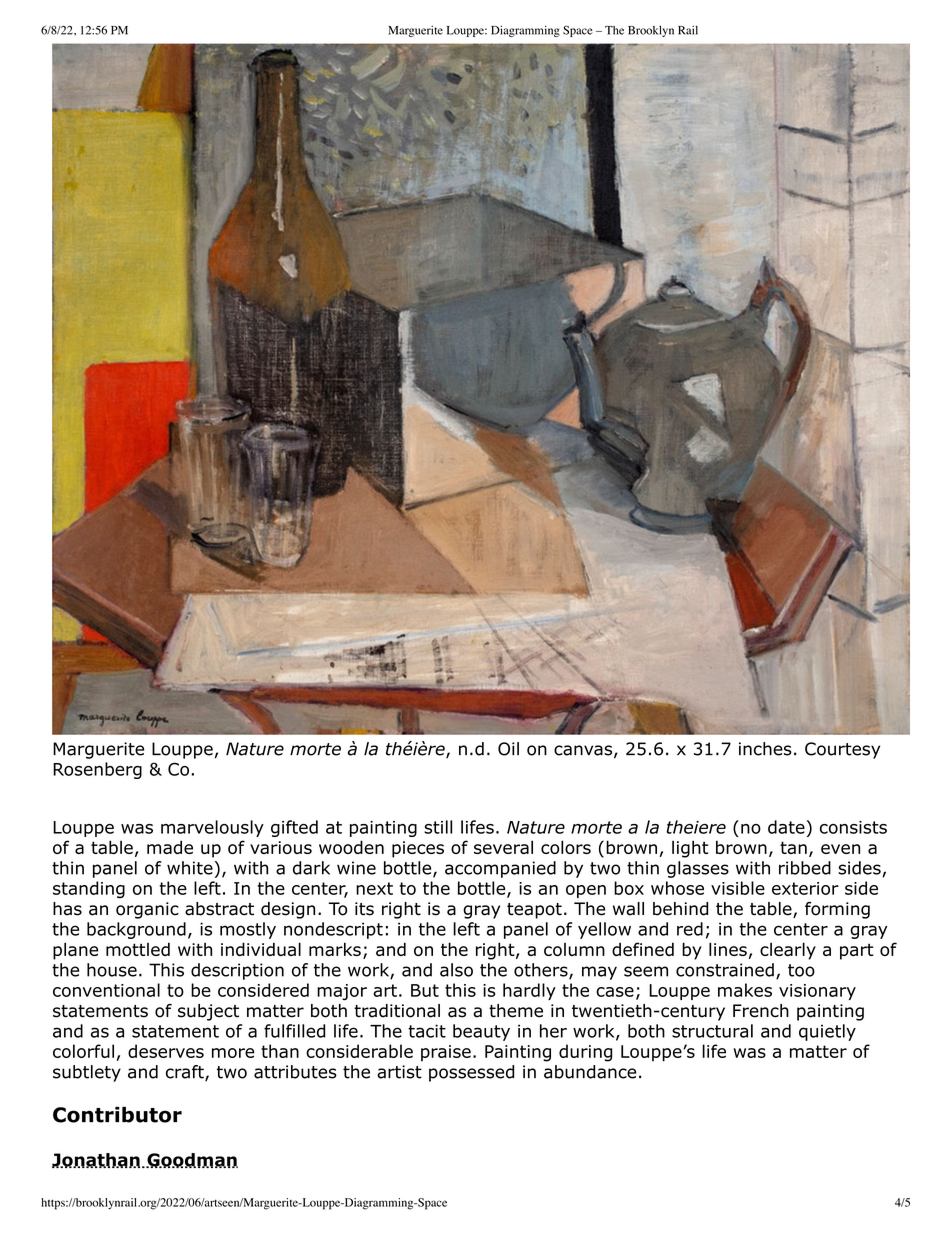 The height and width of the page is (1233, 952). What do you see at coordinates (590, 1072) in the page?
I see `abundance` at bounding box center [590, 1072].
